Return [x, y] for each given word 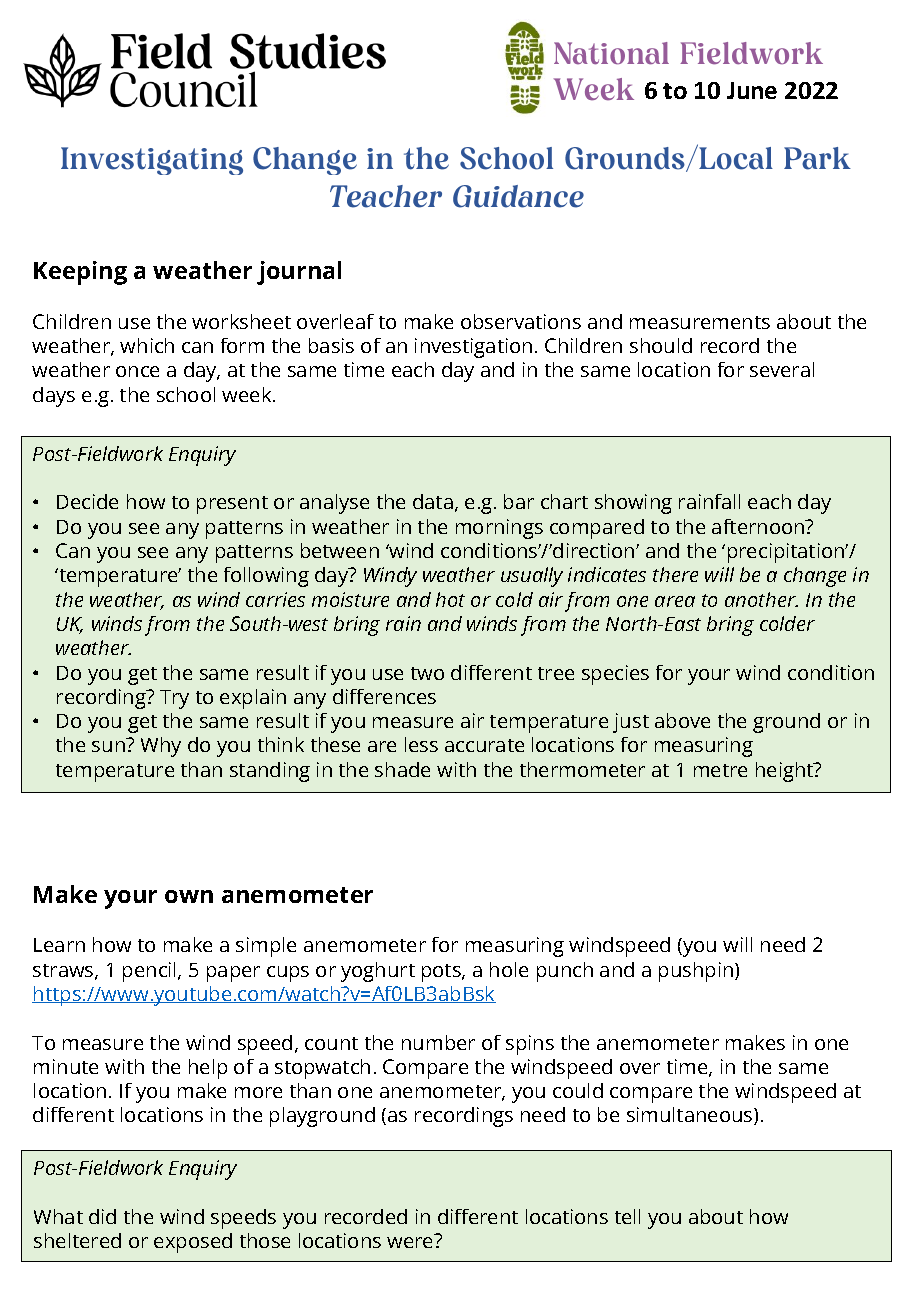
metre [720, 770]
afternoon [759, 526]
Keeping [80, 273]
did [102, 1216]
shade [402, 769]
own [189, 896]
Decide [87, 501]
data [433, 501]
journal [299, 273]
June [752, 90]
